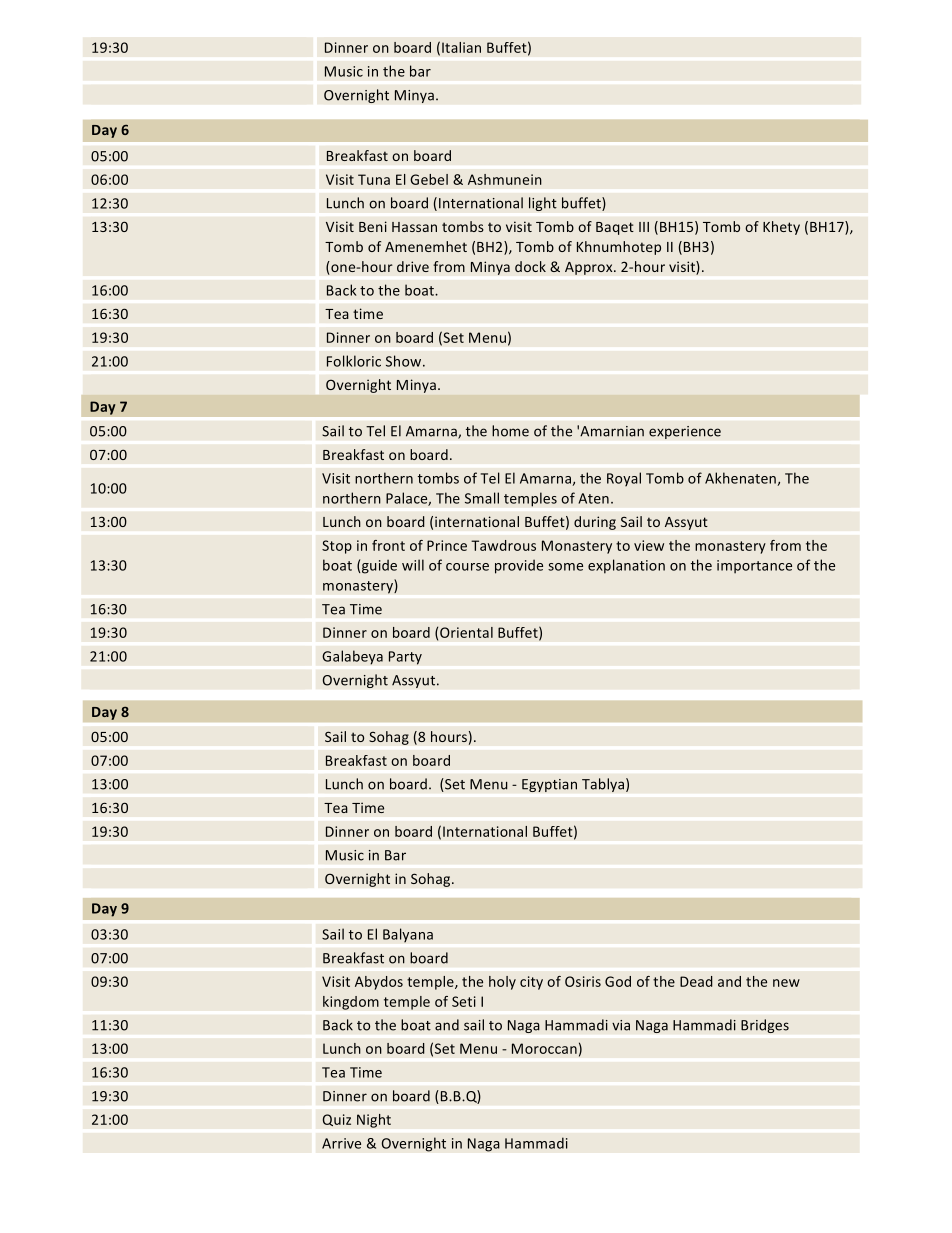 The width and height of the screenshot is (952, 1233). Describe the element at coordinates (765, 1026) in the screenshot. I see `Bridges` at that location.
